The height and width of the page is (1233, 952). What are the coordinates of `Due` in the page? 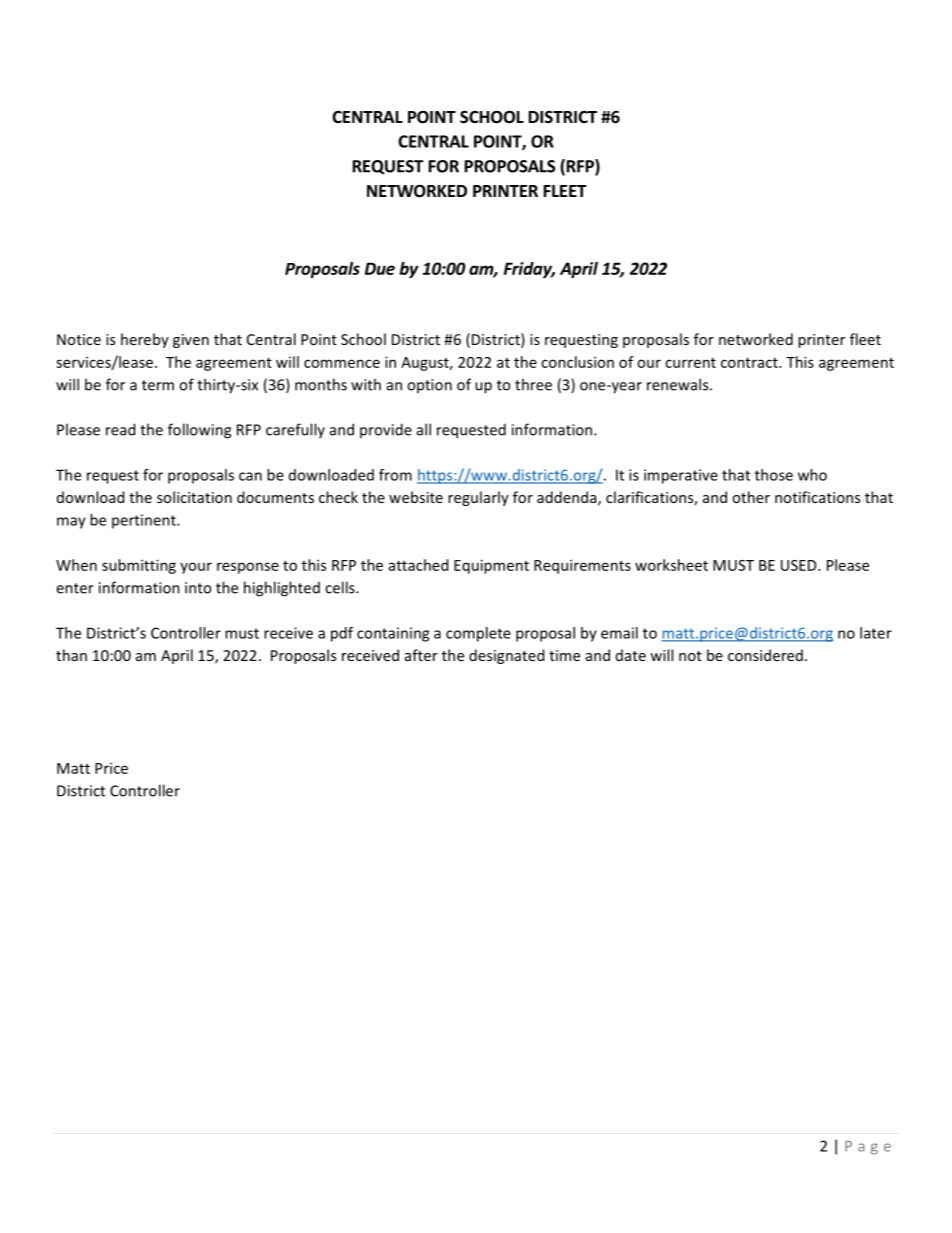 It's located at (380, 268).
